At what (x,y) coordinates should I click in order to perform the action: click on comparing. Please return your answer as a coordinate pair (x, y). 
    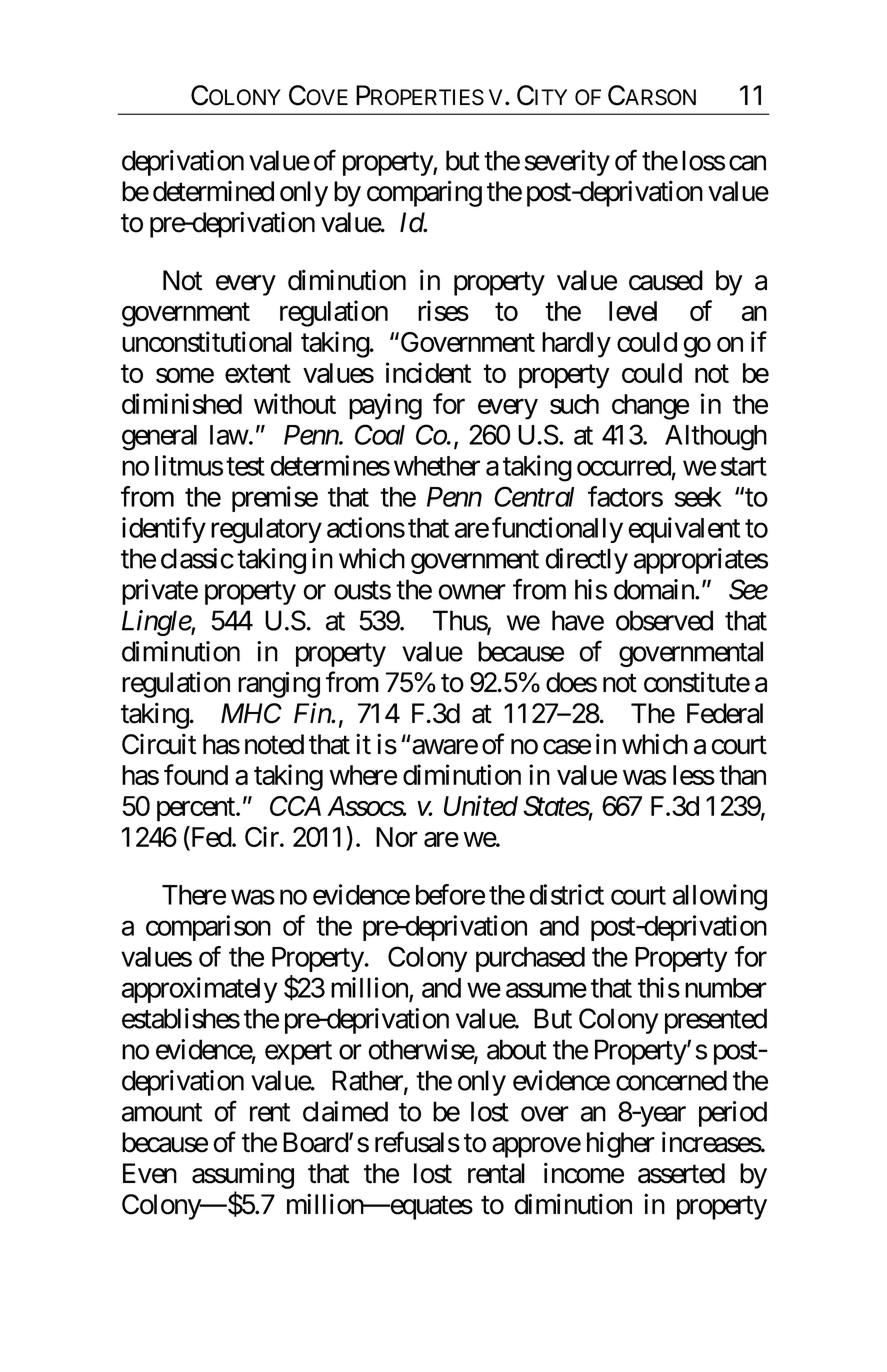
    Looking at the image, I should click on (424, 193).
